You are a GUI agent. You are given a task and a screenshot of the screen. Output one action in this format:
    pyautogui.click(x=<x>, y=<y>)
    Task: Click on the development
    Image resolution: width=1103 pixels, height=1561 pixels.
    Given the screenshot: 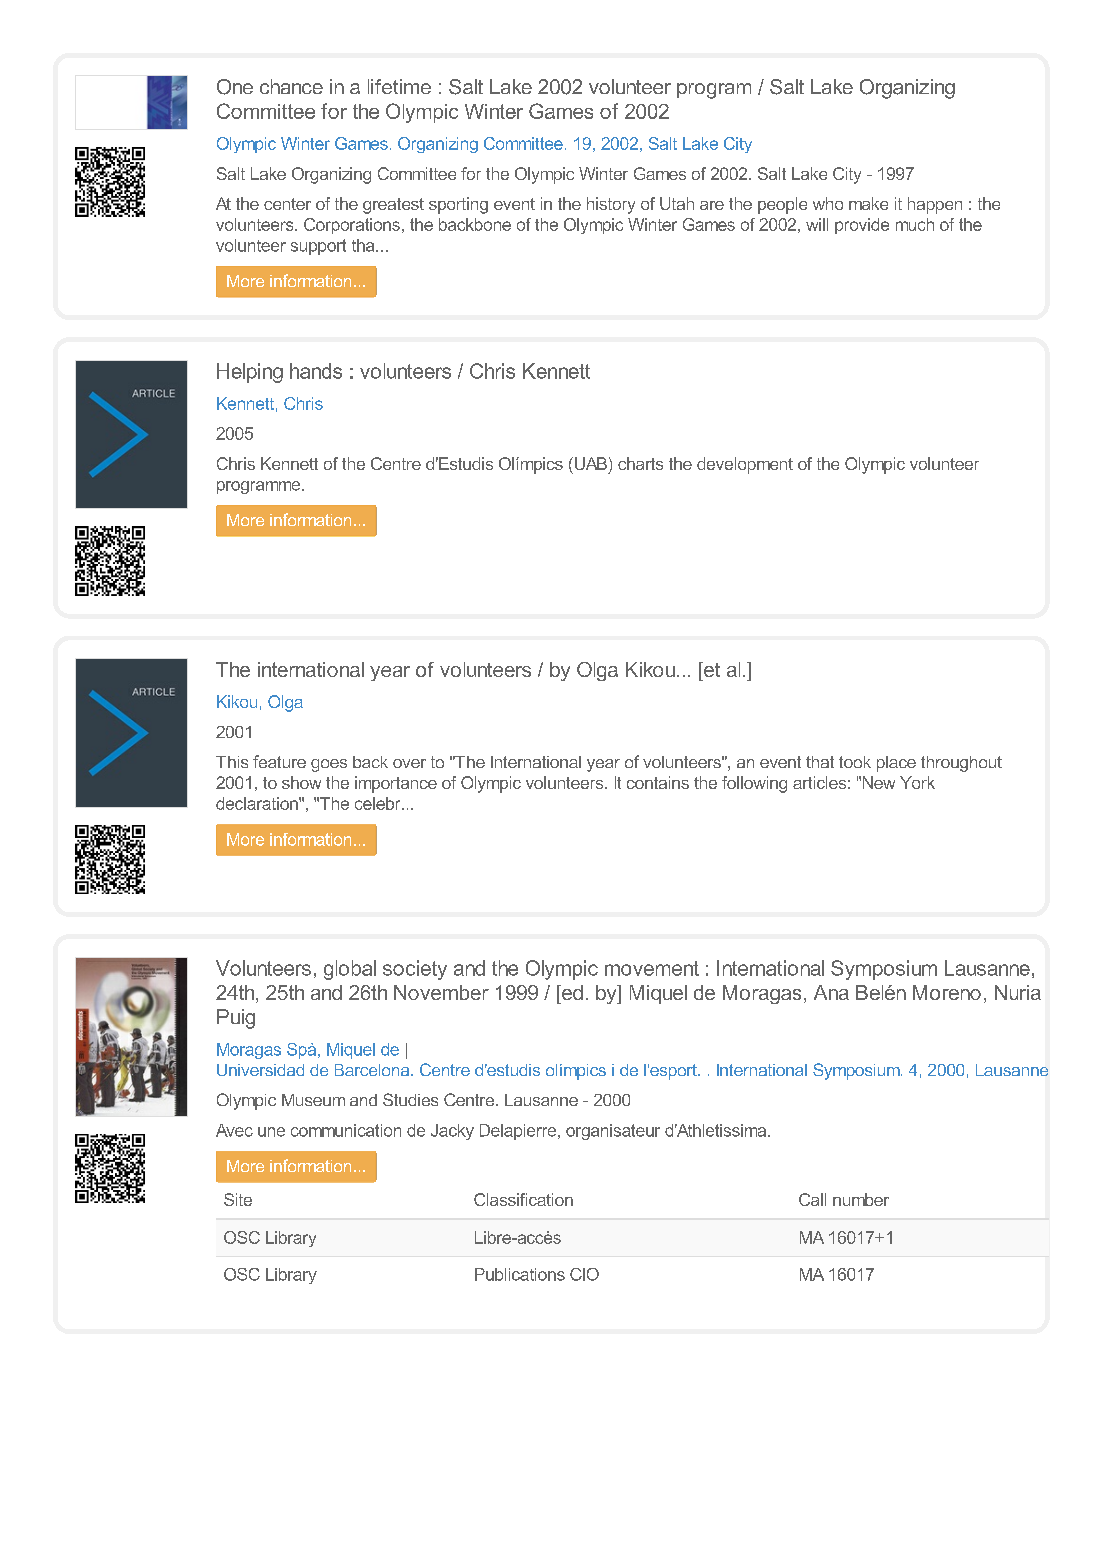 What is the action you would take?
    pyautogui.click(x=745, y=465)
